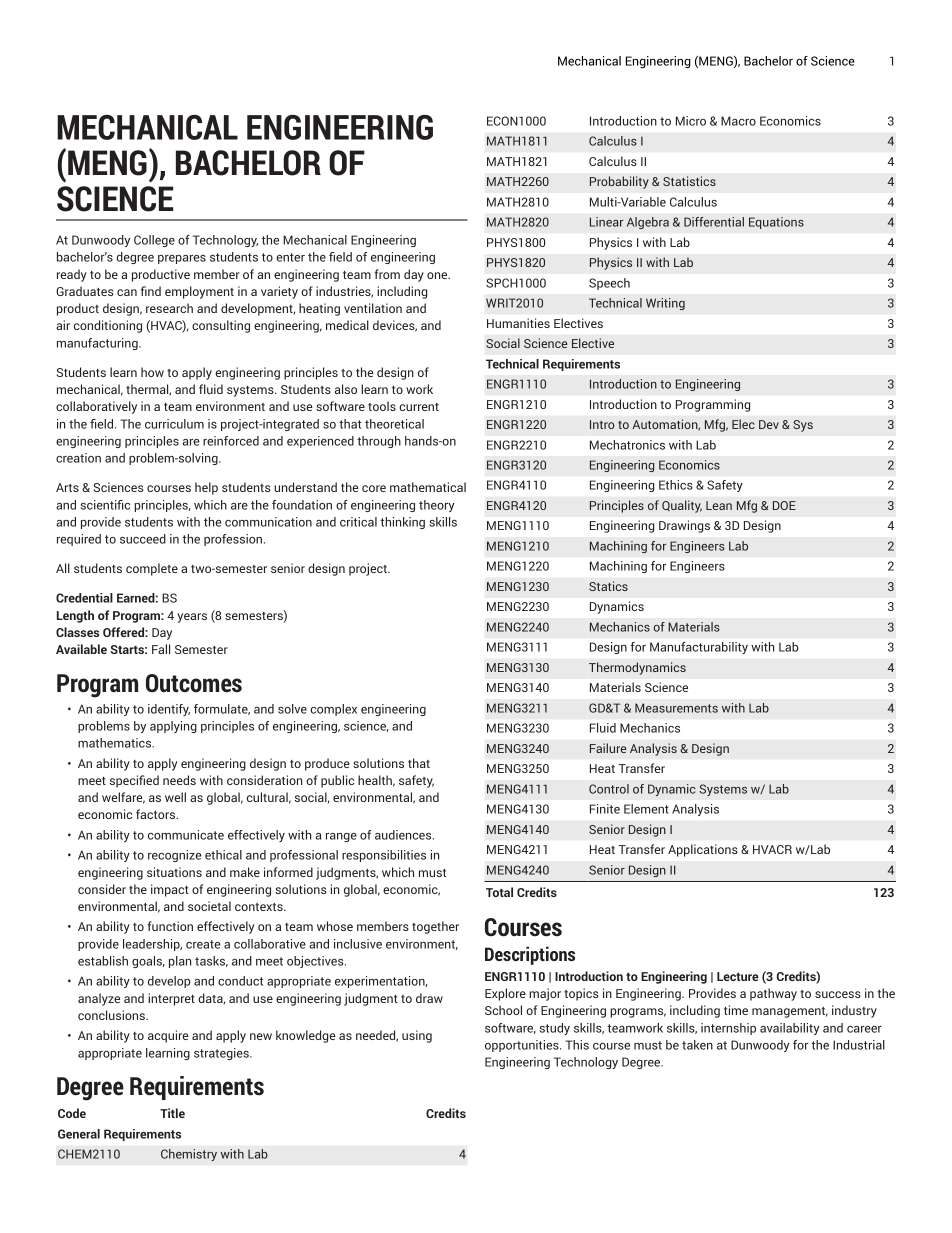 The height and width of the page is (1233, 952). Describe the element at coordinates (523, 1046) in the page. I see `opportunities` at that location.
